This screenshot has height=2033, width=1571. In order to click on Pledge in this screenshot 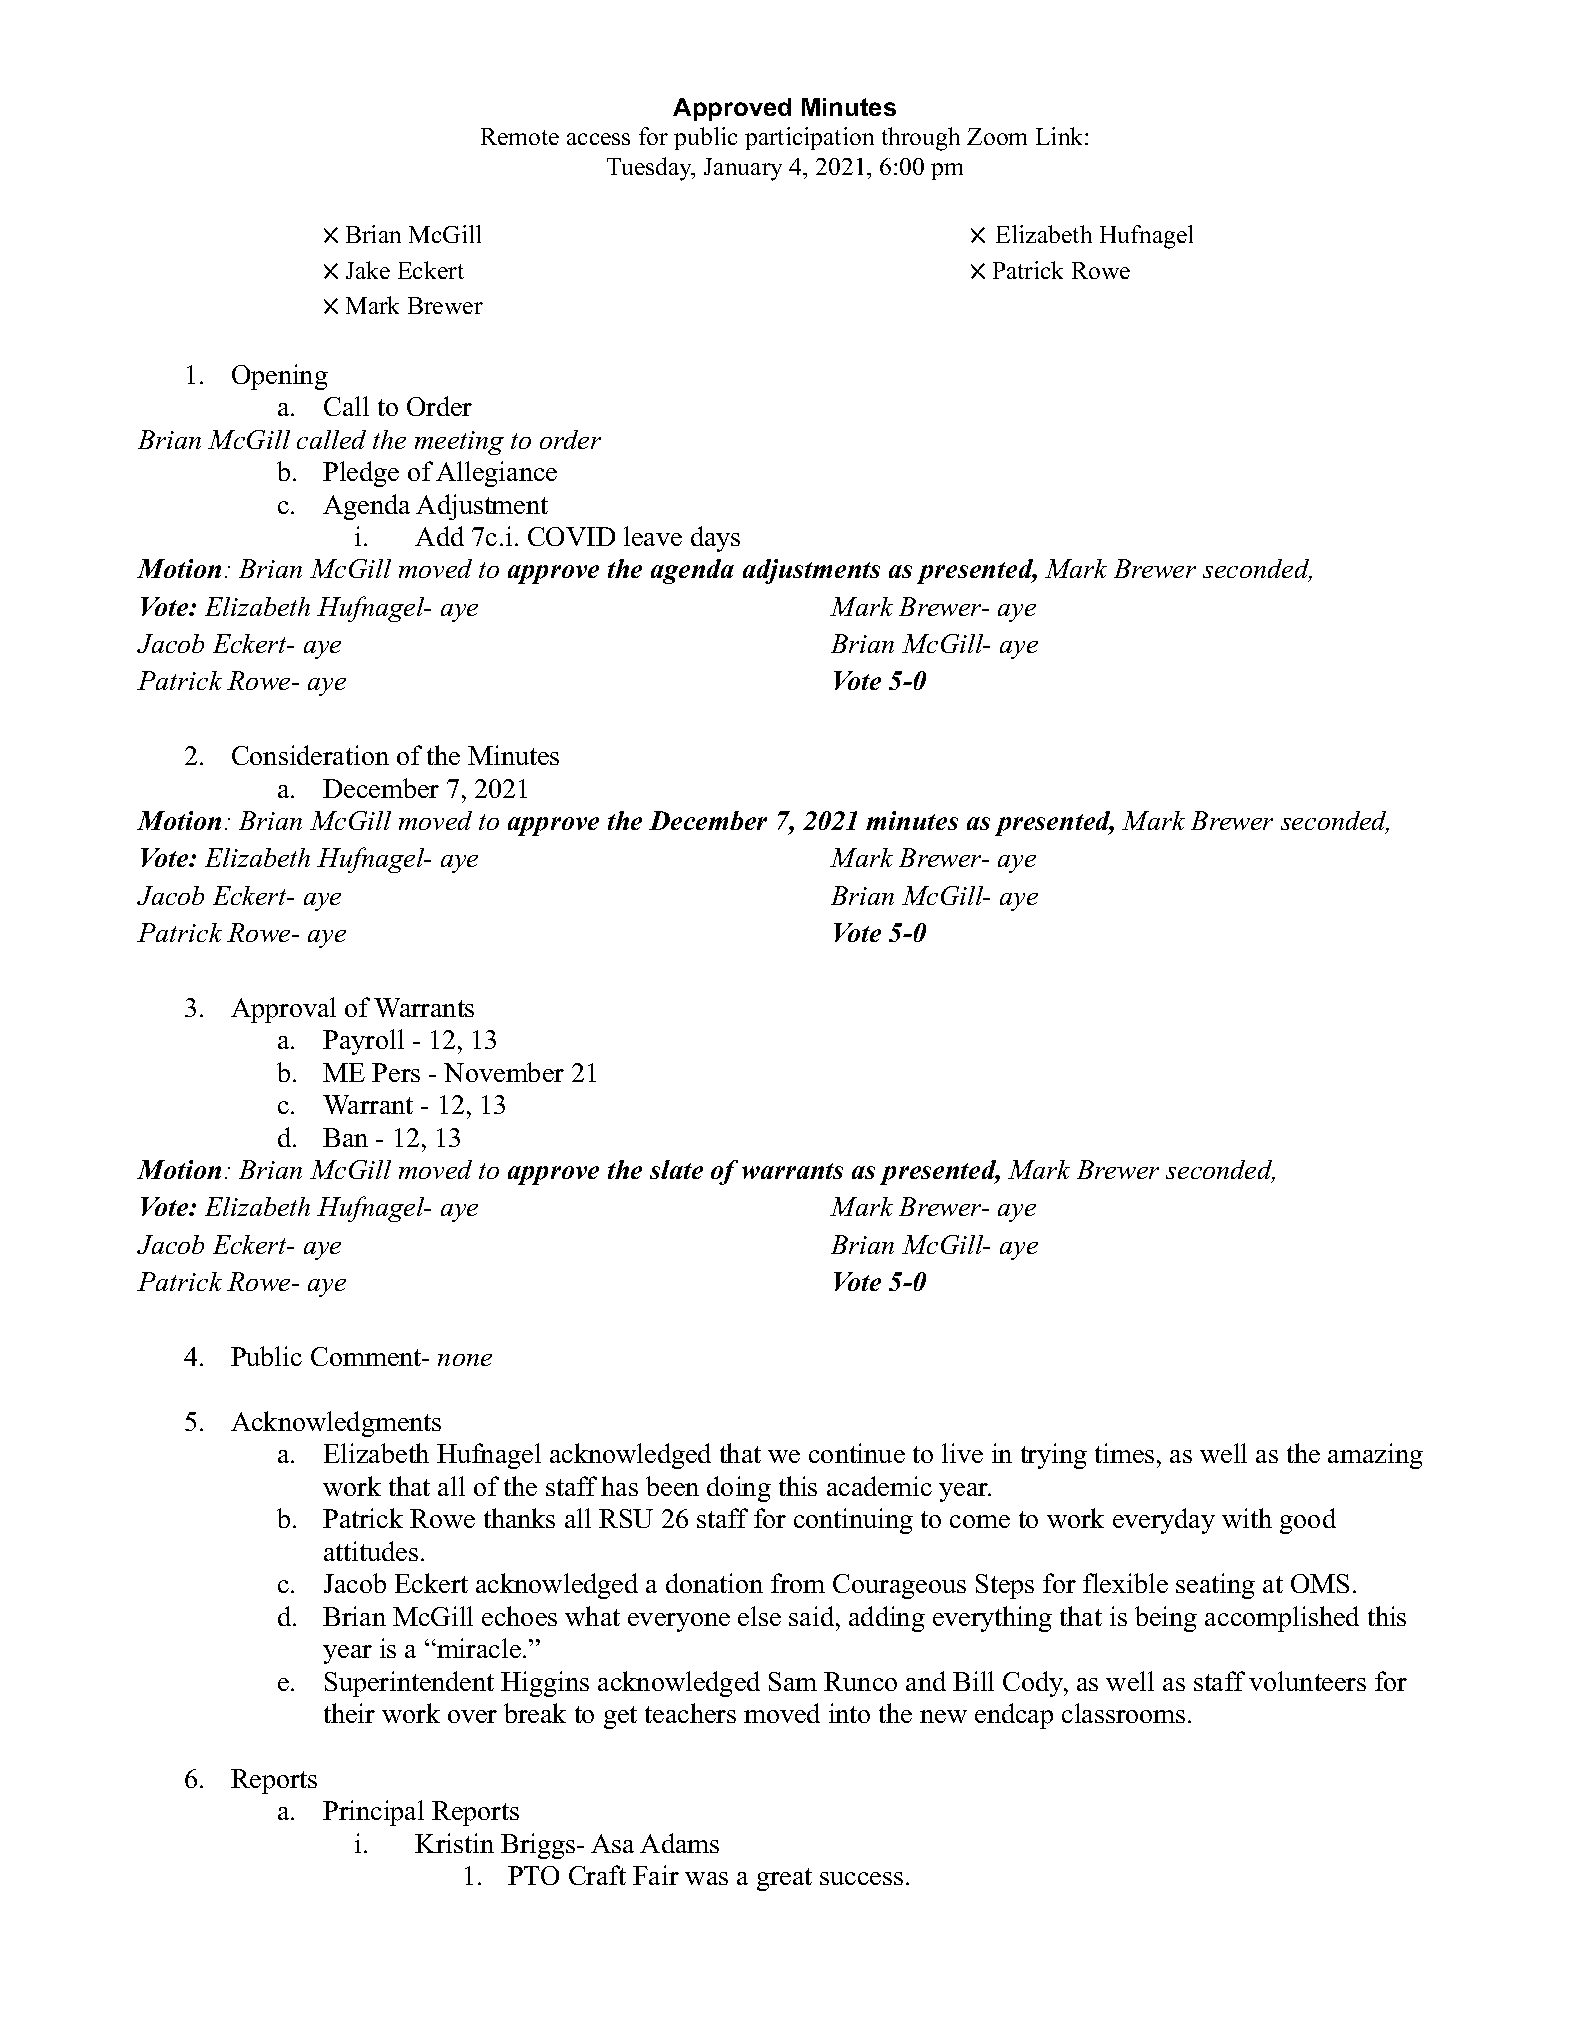, I will do `click(361, 474)`.
